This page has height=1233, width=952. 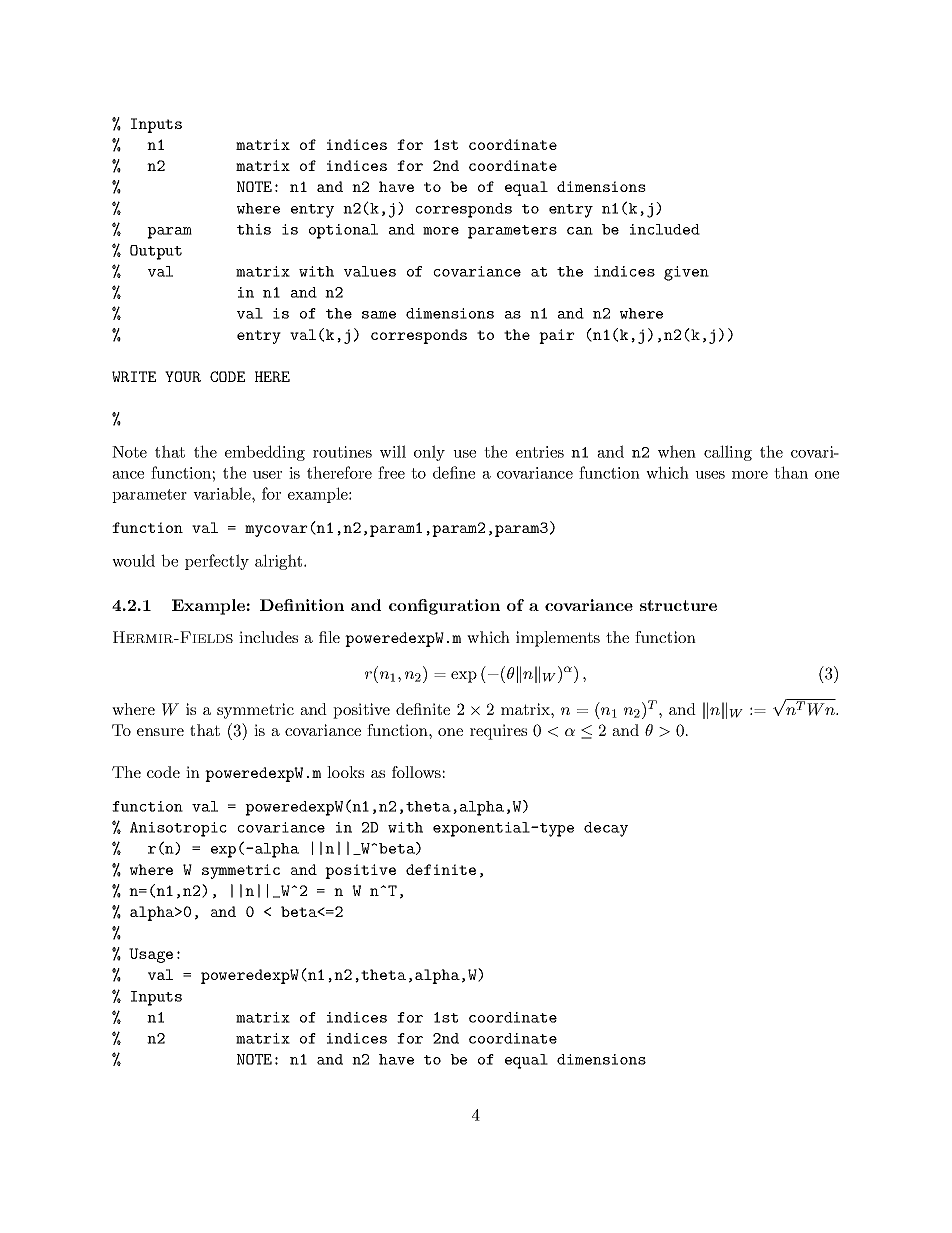 I want to click on Usage, so click(x=151, y=955).
